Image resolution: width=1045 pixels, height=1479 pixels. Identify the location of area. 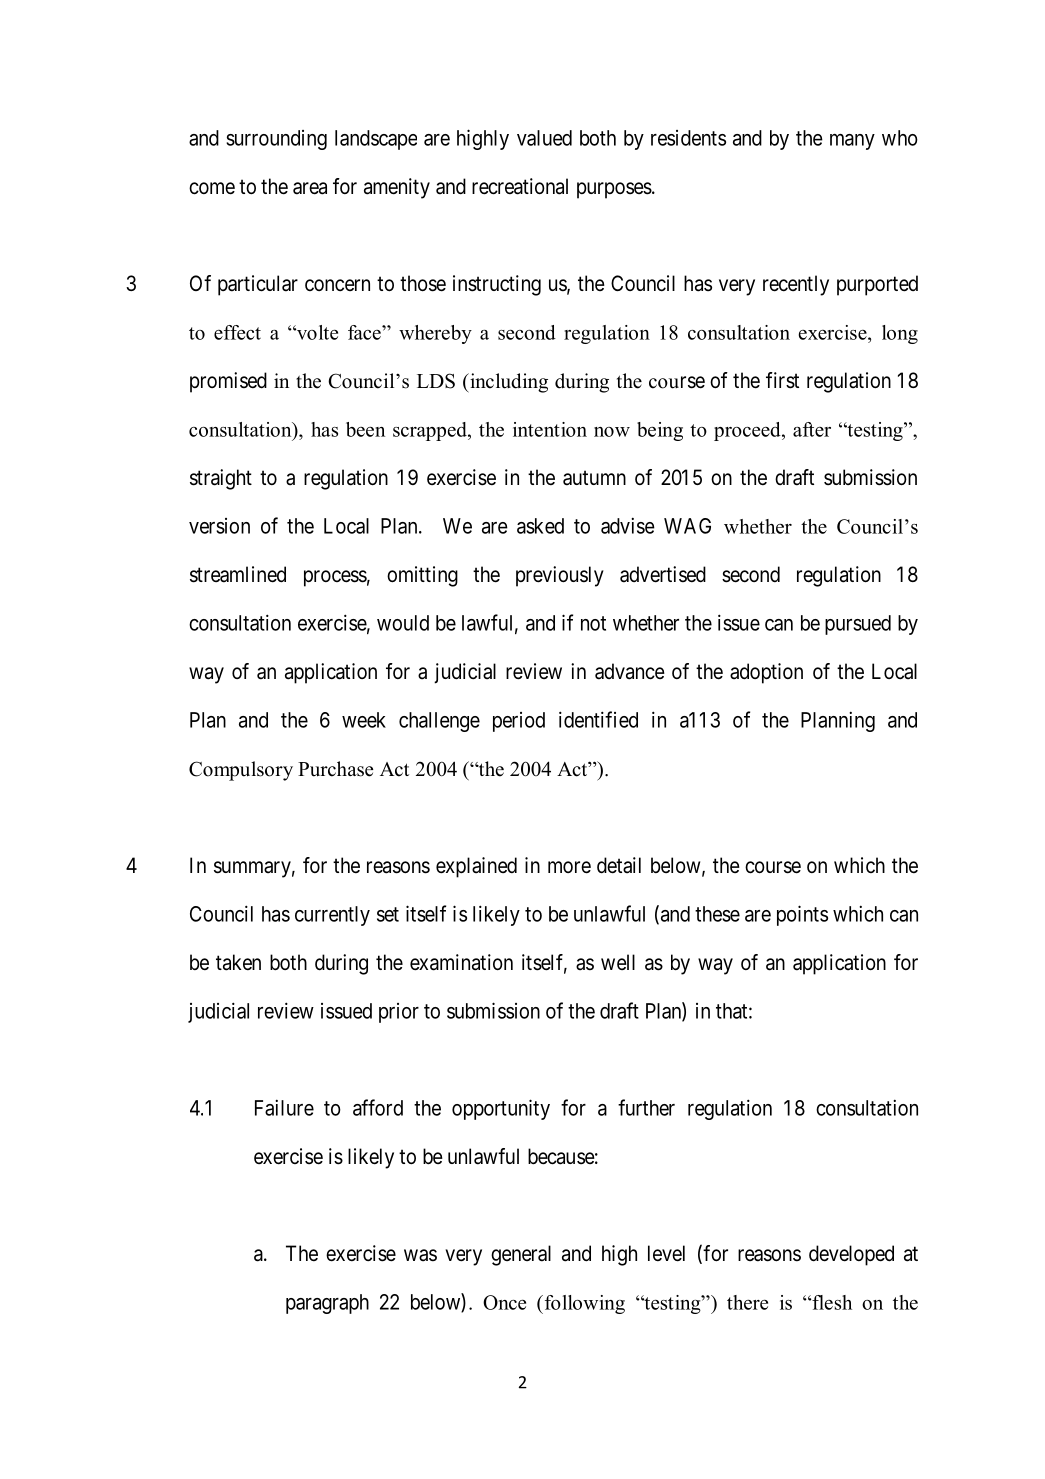
(310, 188).
